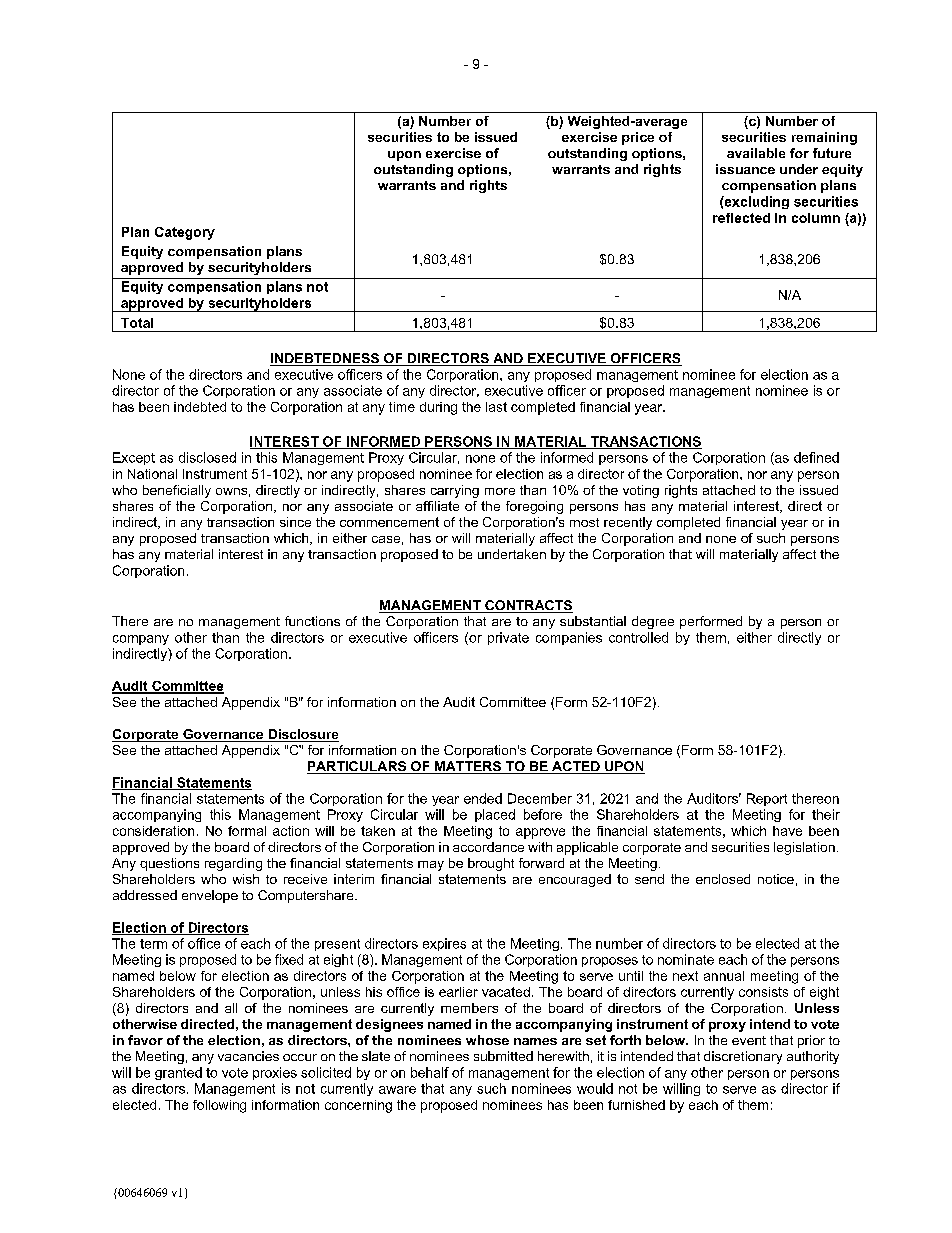 The height and width of the screenshot is (1233, 952). What do you see at coordinates (638, 138) in the screenshot?
I see `price` at bounding box center [638, 138].
